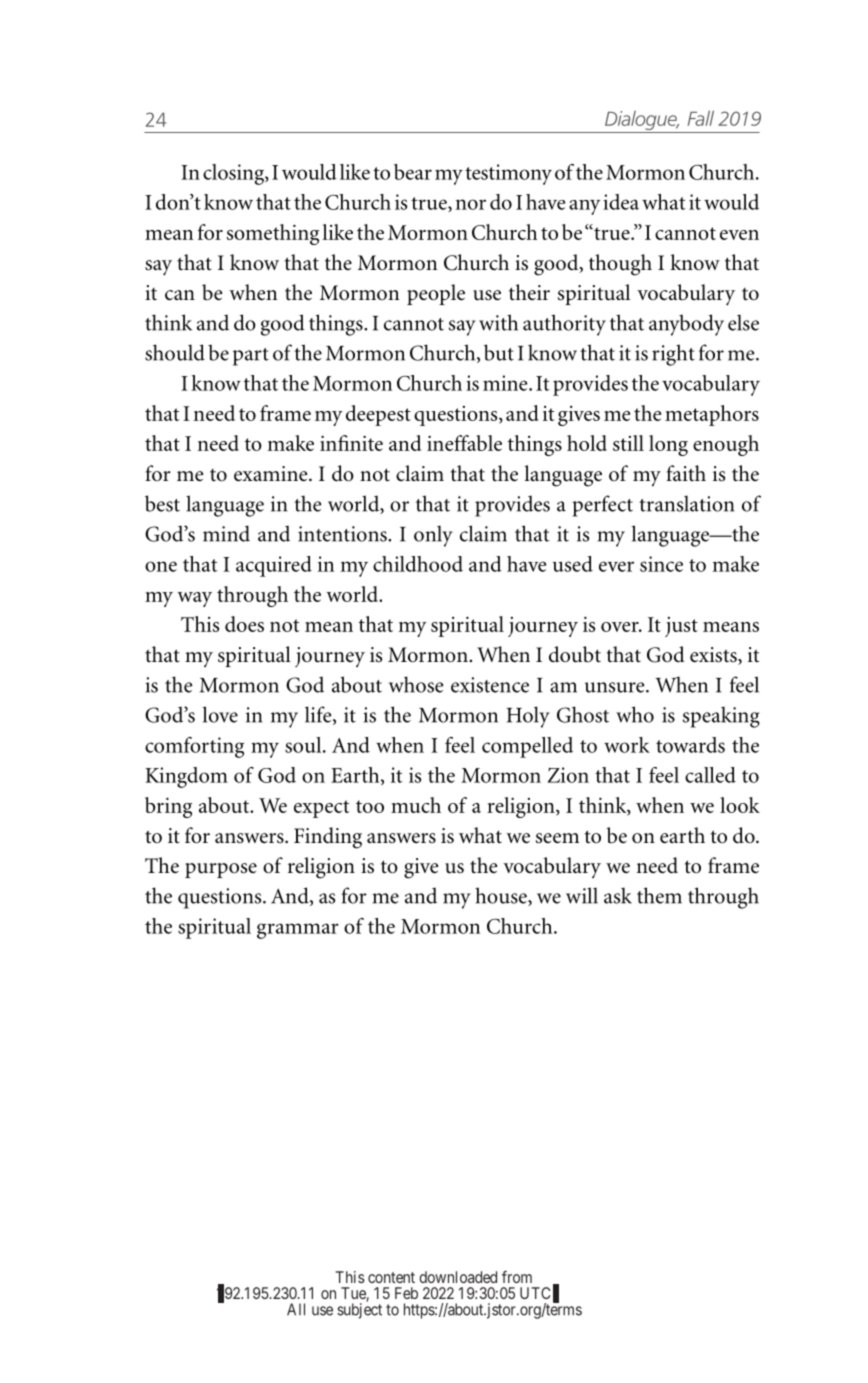 This screenshot has width=868, height=1383. What do you see at coordinates (221, 870) in the screenshot?
I see `purpose` at bounding box center [221, 870].
